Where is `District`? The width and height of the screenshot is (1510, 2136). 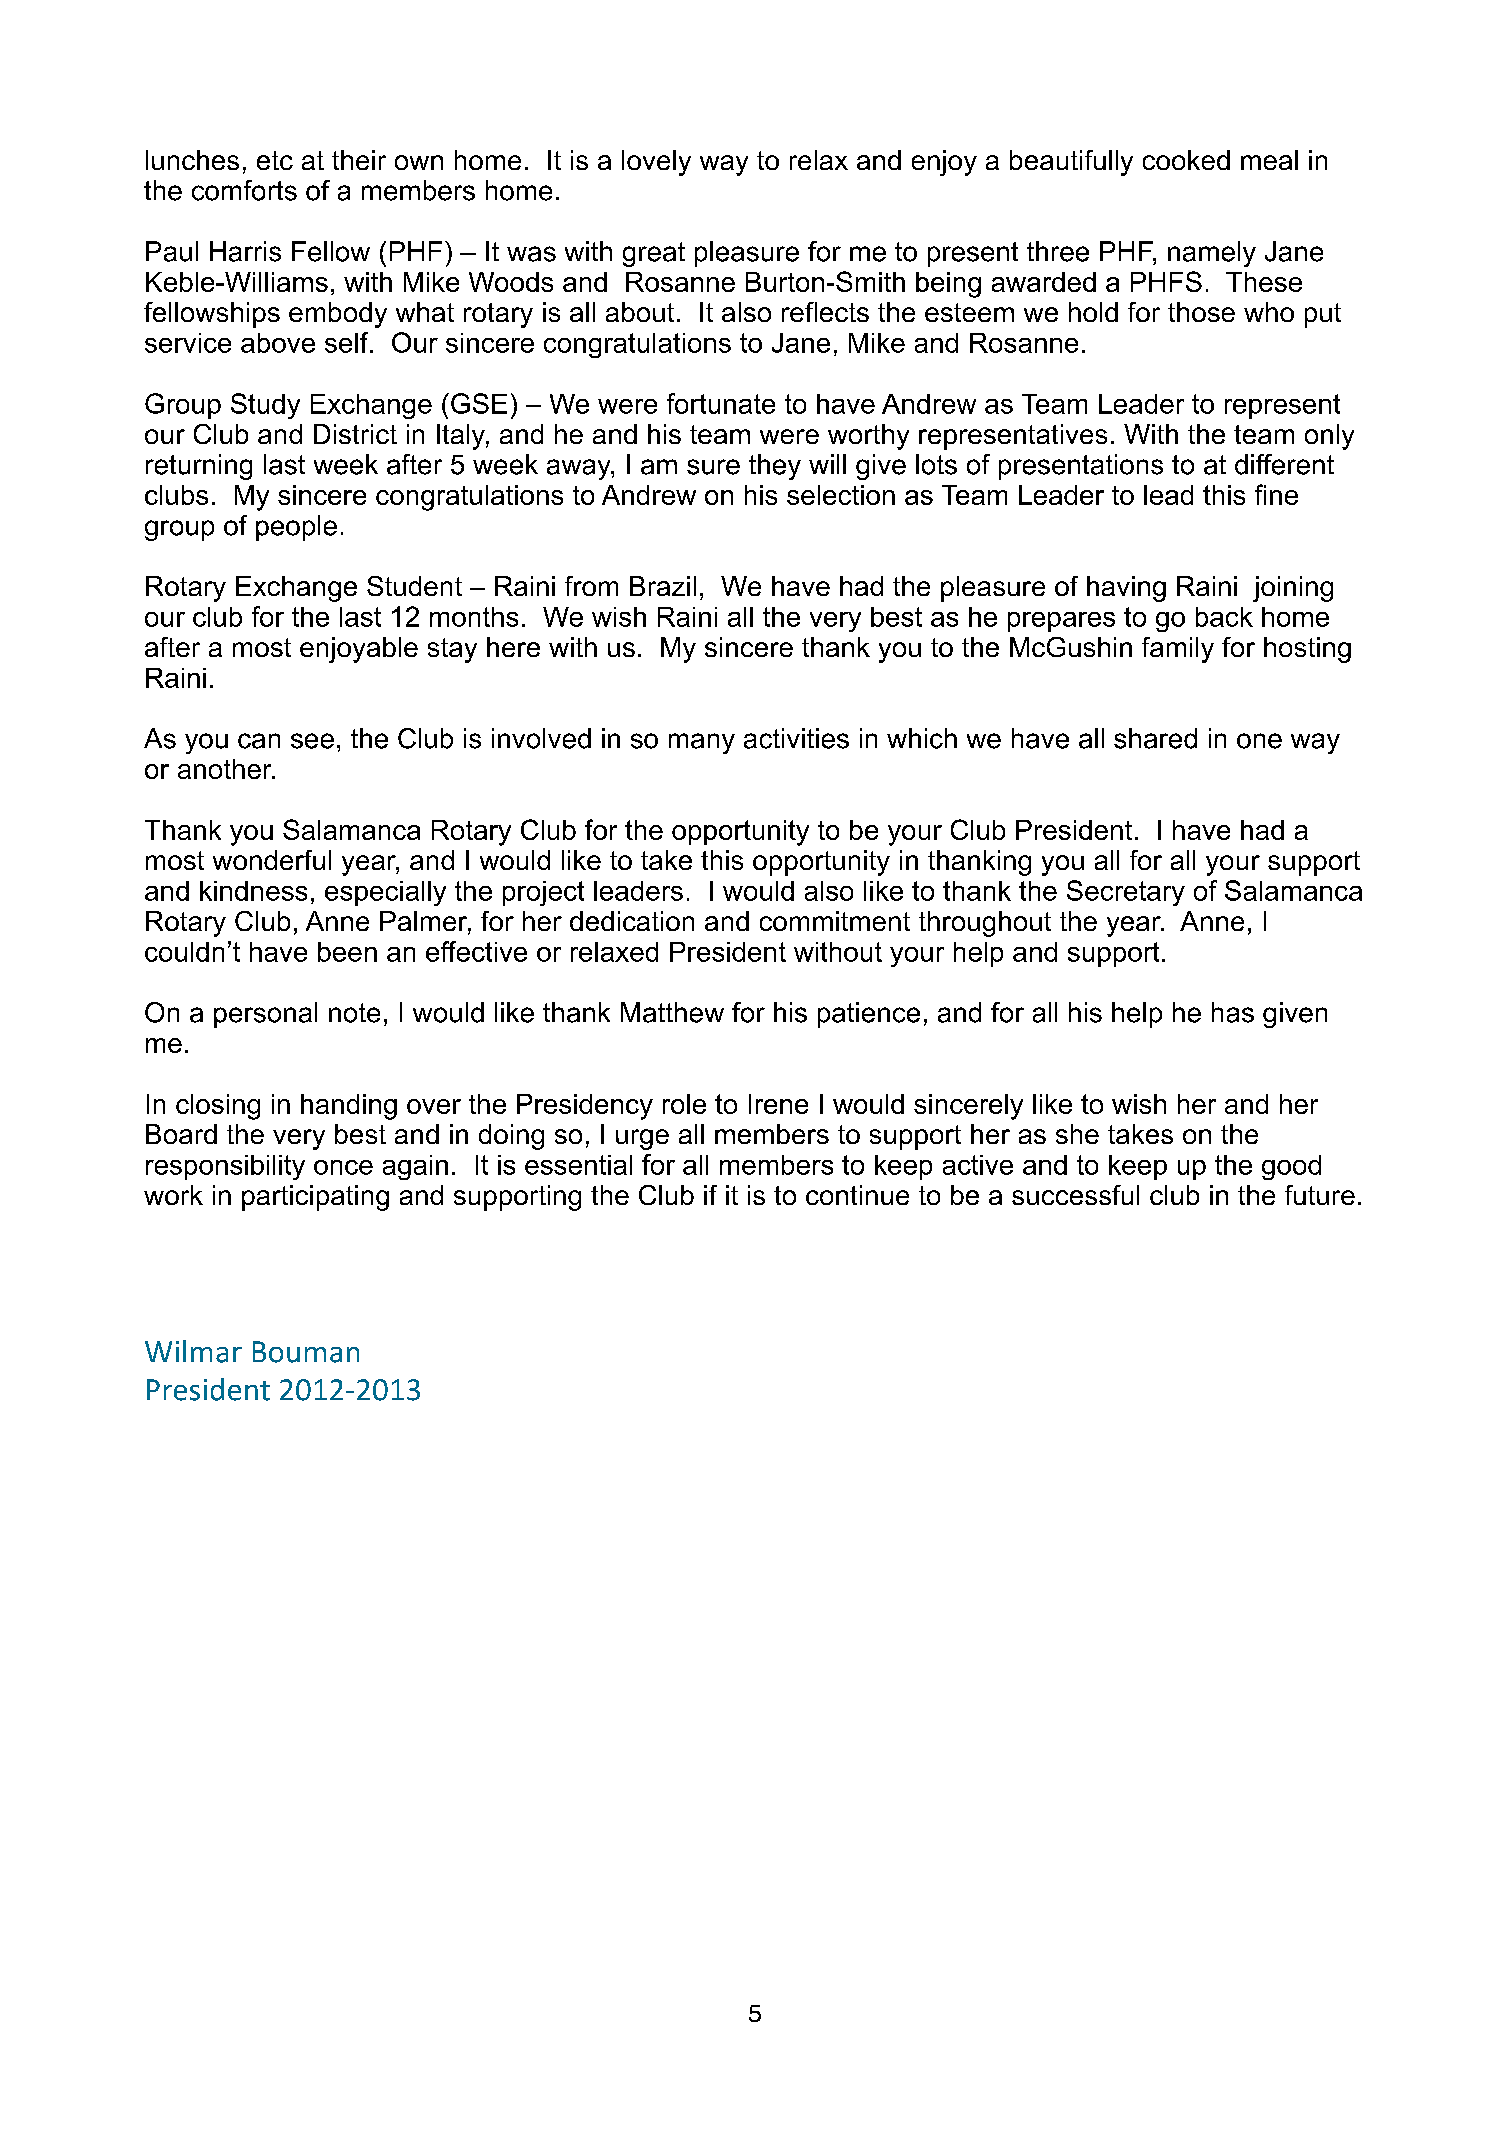
District is located at coordinates (355, 434).
